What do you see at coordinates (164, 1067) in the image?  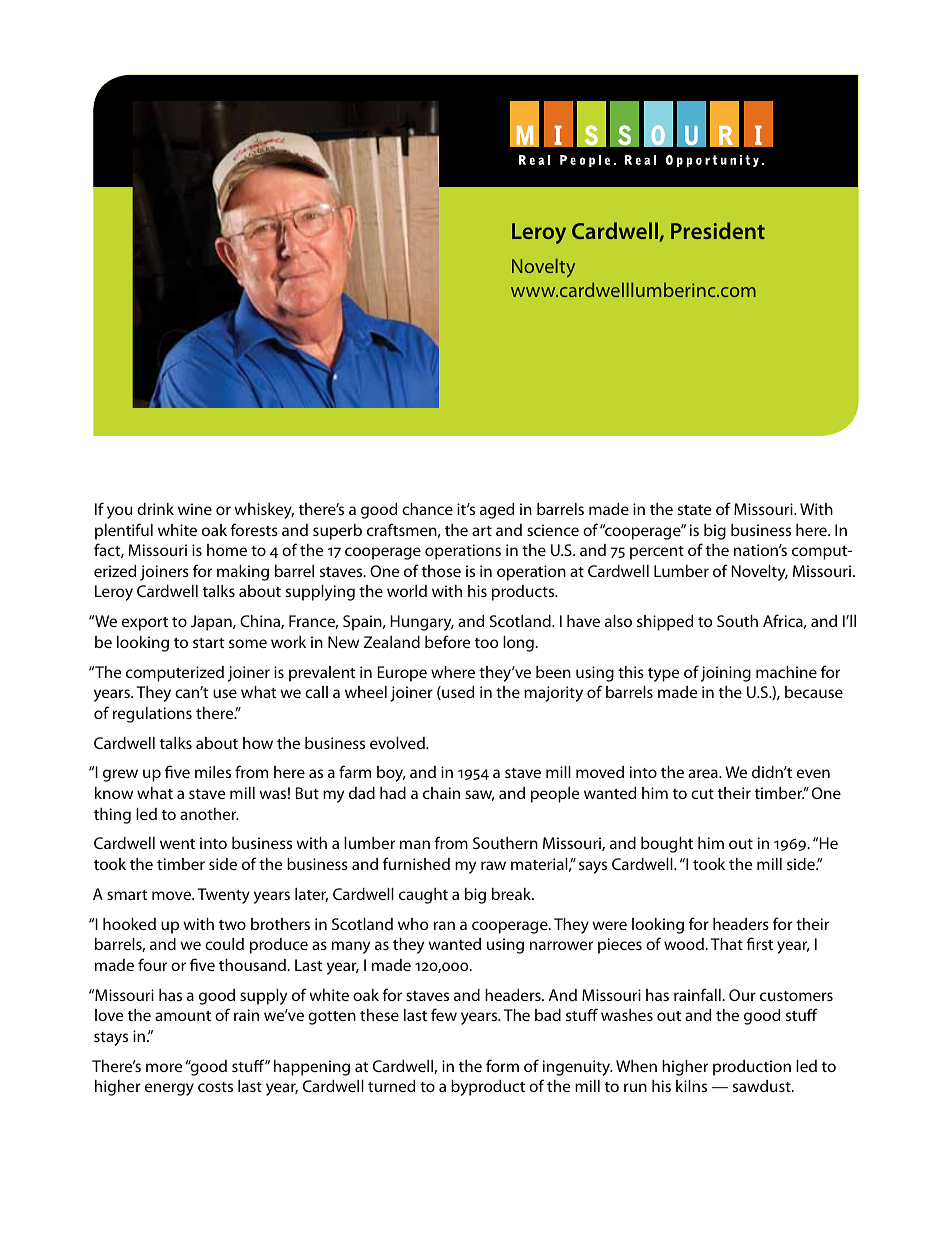 I see `more` at bounding box center [164, 1067].
